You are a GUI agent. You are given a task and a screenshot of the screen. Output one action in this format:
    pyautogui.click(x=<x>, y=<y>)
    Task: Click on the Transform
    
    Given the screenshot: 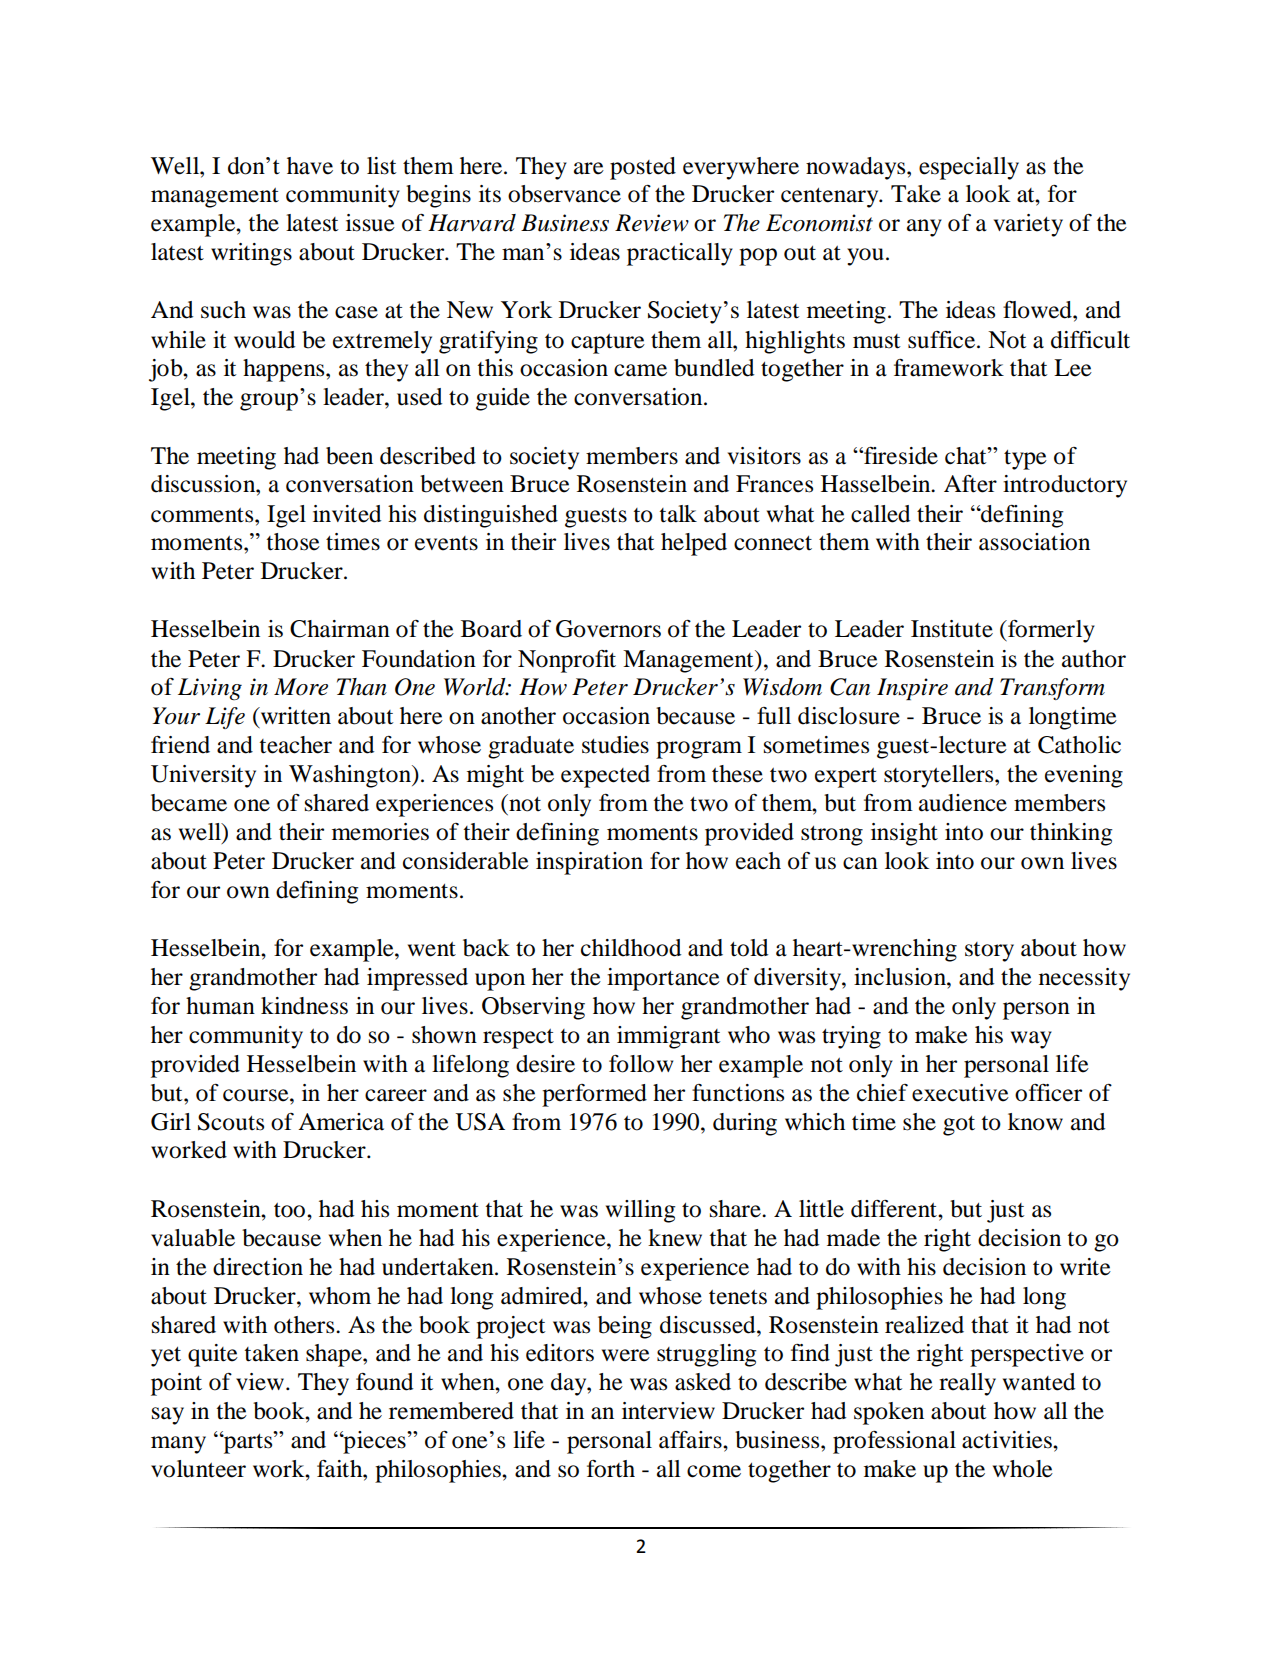 What is the action you would take?
    pyautogui.click(x=1052, y=689)
